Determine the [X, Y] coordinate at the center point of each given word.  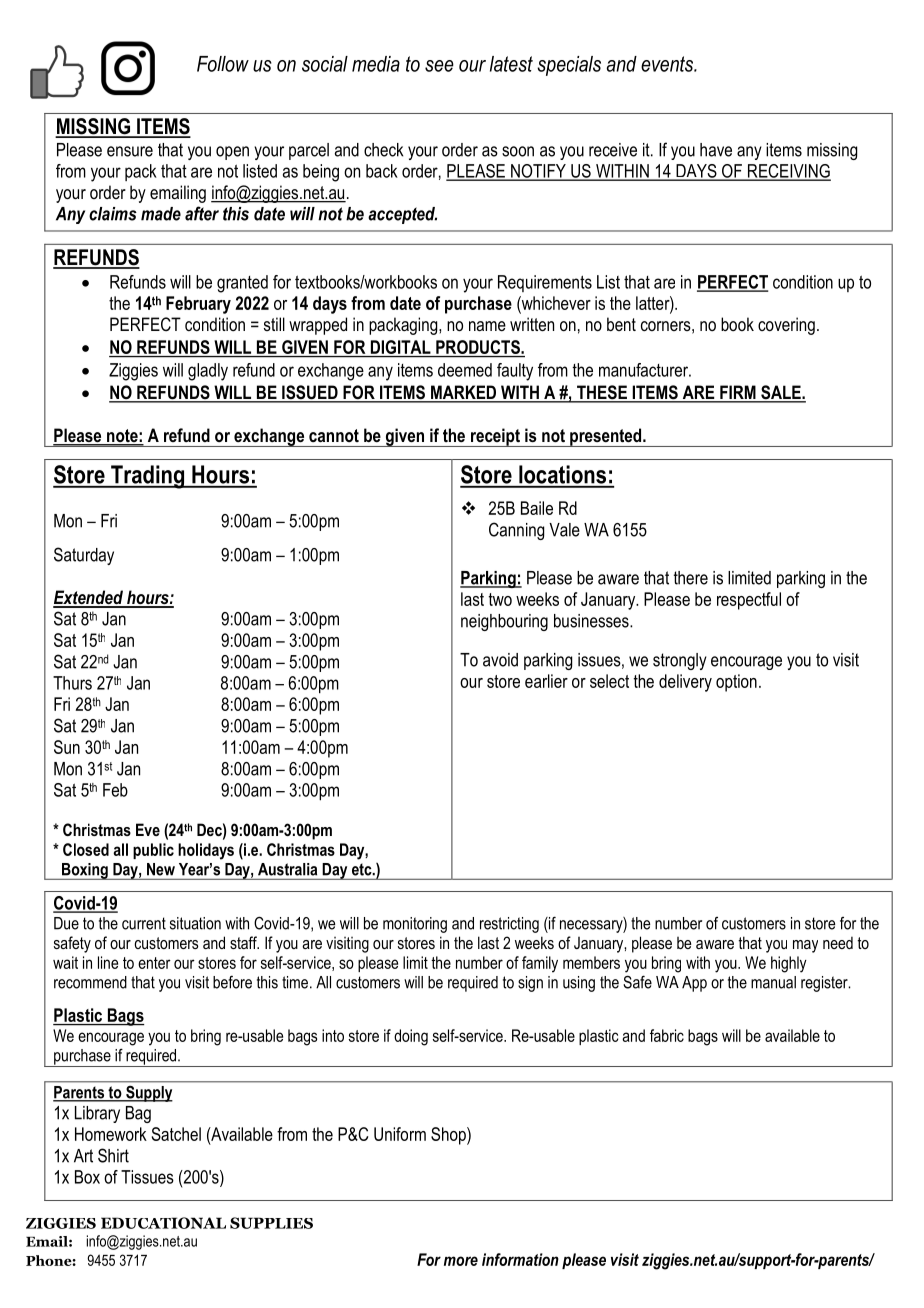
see [439, 66]
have [716, 150]
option [736, 683]
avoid [500, 660]
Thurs [72, 683]
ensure [130, 151]
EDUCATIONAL [163, 1223]
